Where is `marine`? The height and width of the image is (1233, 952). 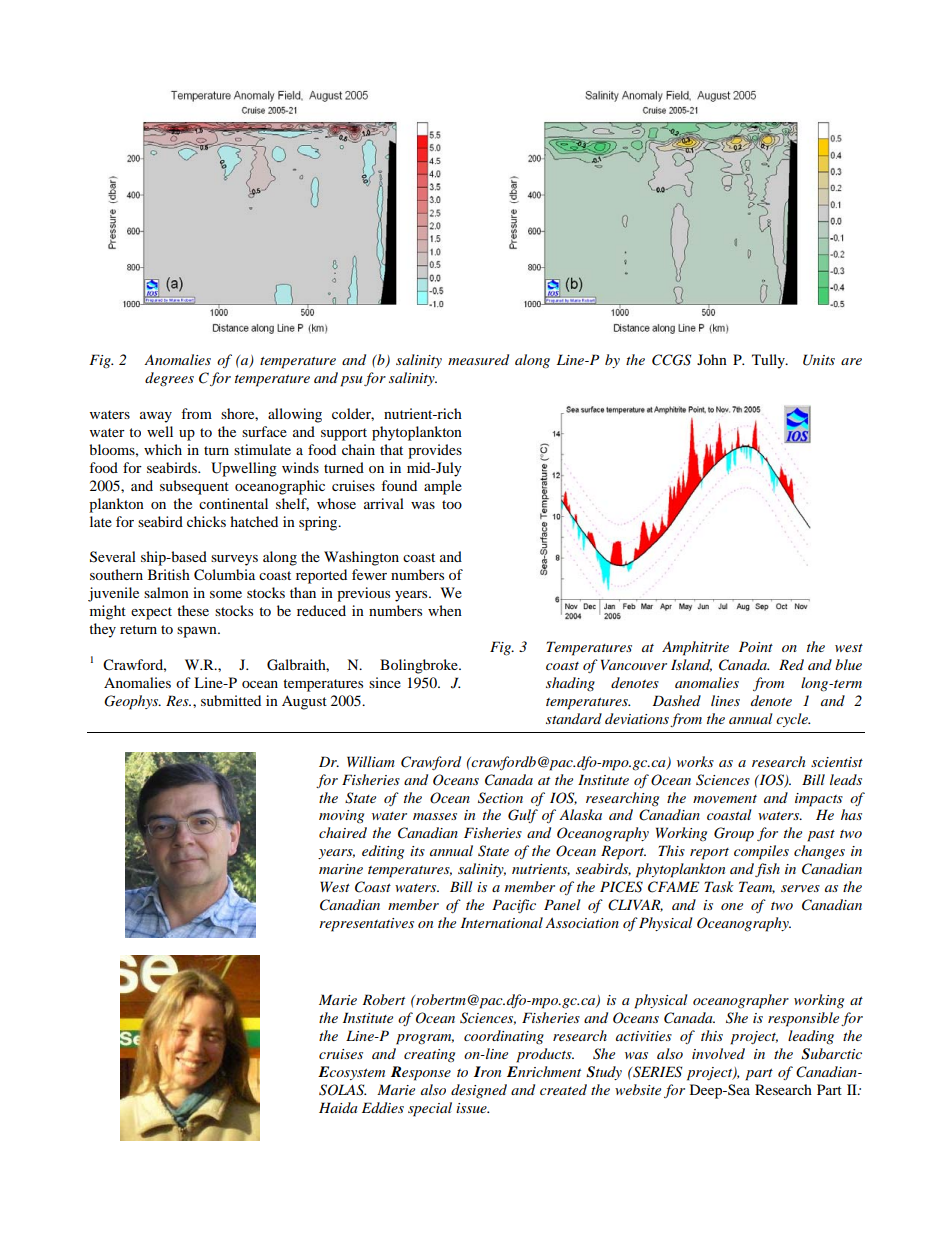
marine is located at coordinates (341, 869).
